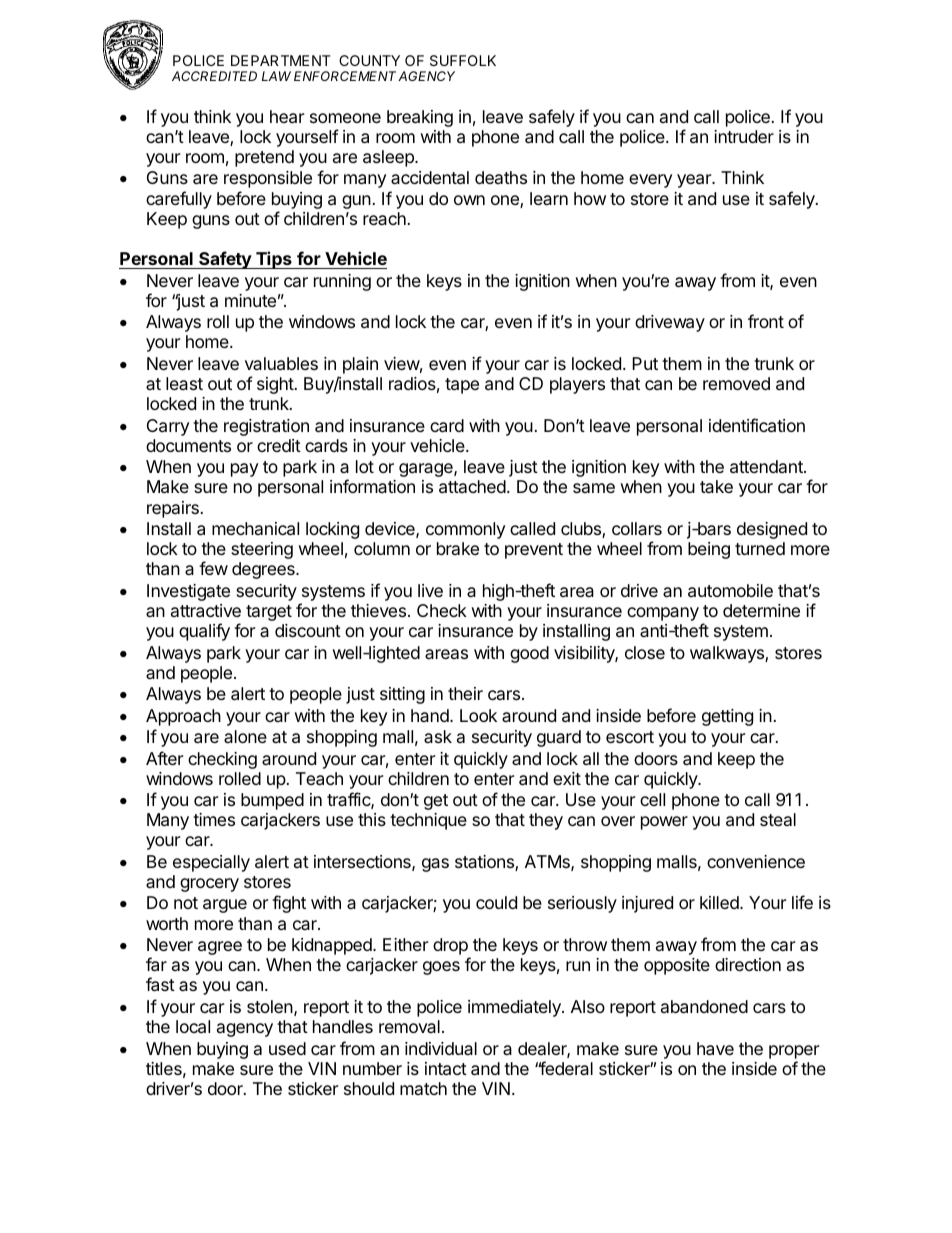  What do you see at coordinates (446, 1069) in the page?
I see `intact` at bounding box center [446, 1069].
